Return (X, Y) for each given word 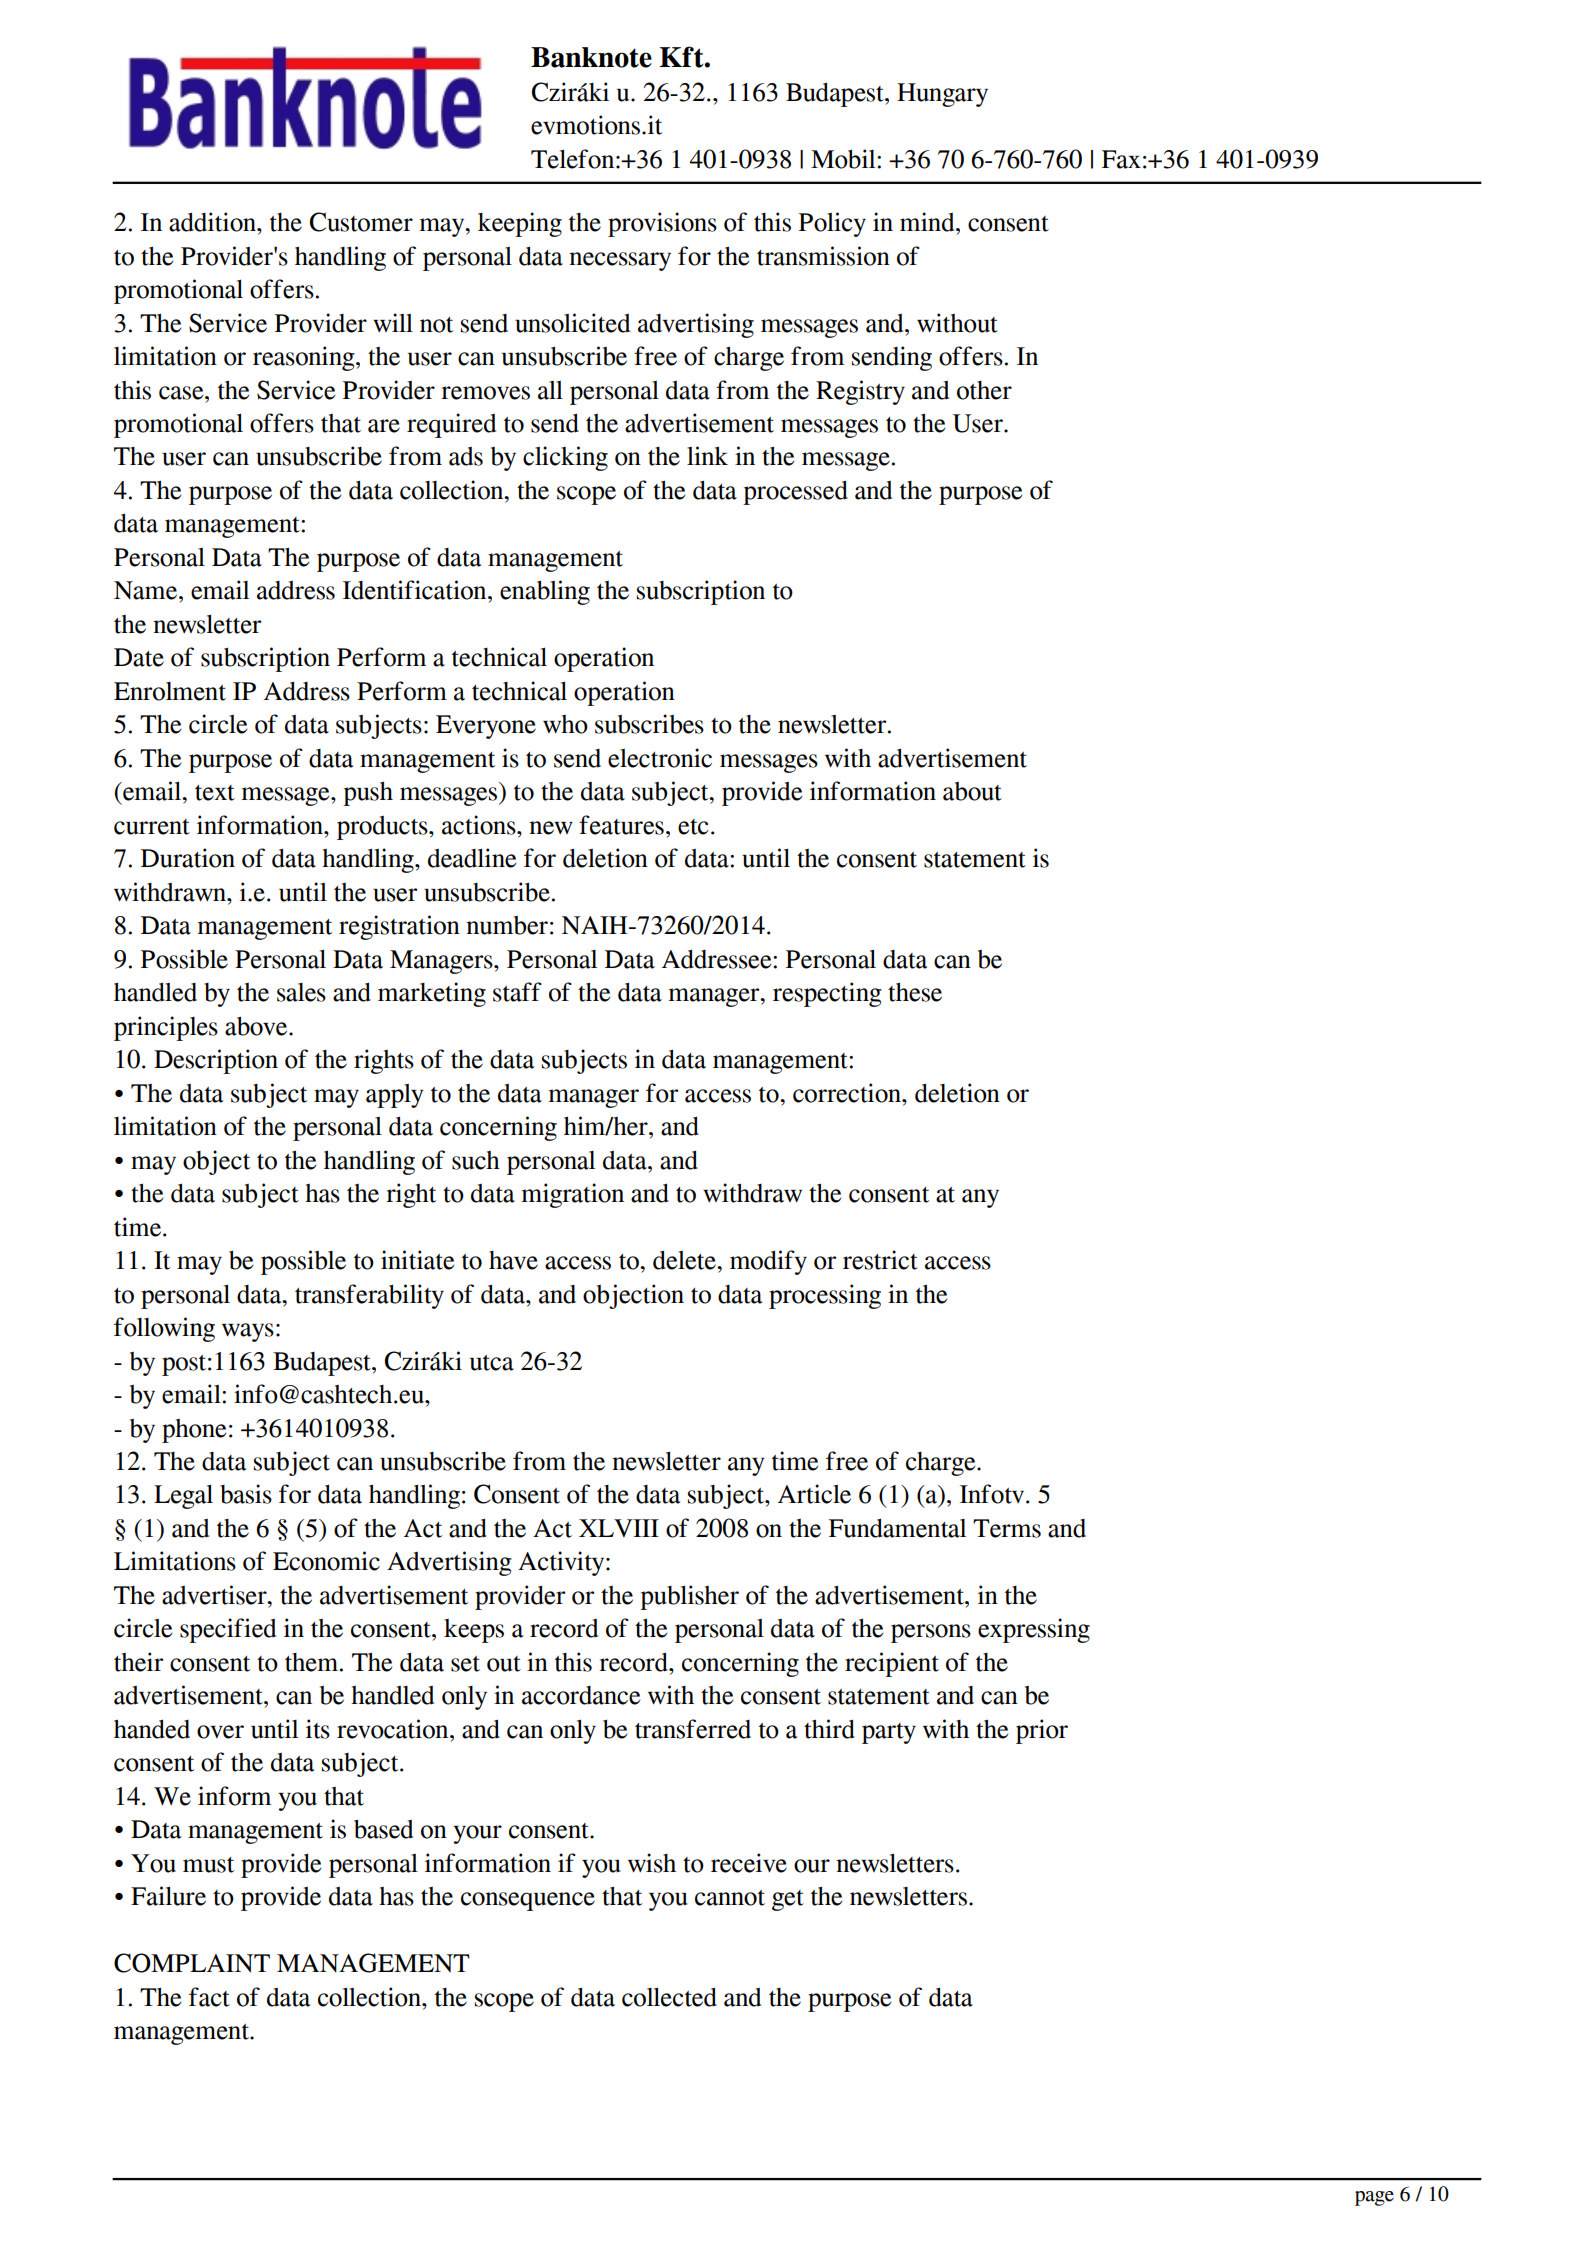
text (215, 793)
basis (246, 1494)
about (972, 791)
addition (213, 222)
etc (693, 827)
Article (814, 1494)
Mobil (844, 159)
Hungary (942, 95)
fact (209, 1997)
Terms (1007, 1528)
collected (669, 1997)
